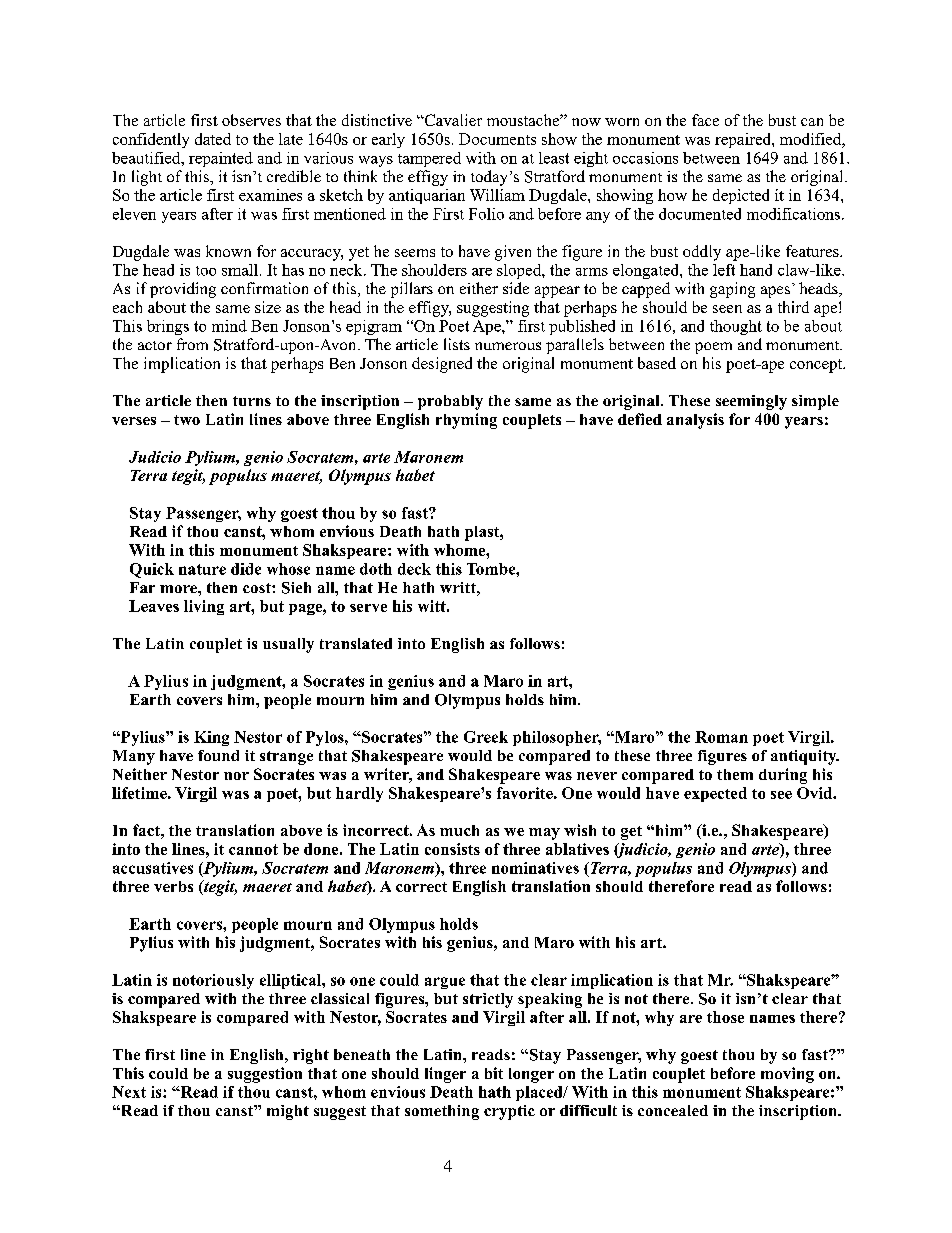 The height and width of the screenshot is (1233, 952). I want to click on Roman, so click(721, 737).
